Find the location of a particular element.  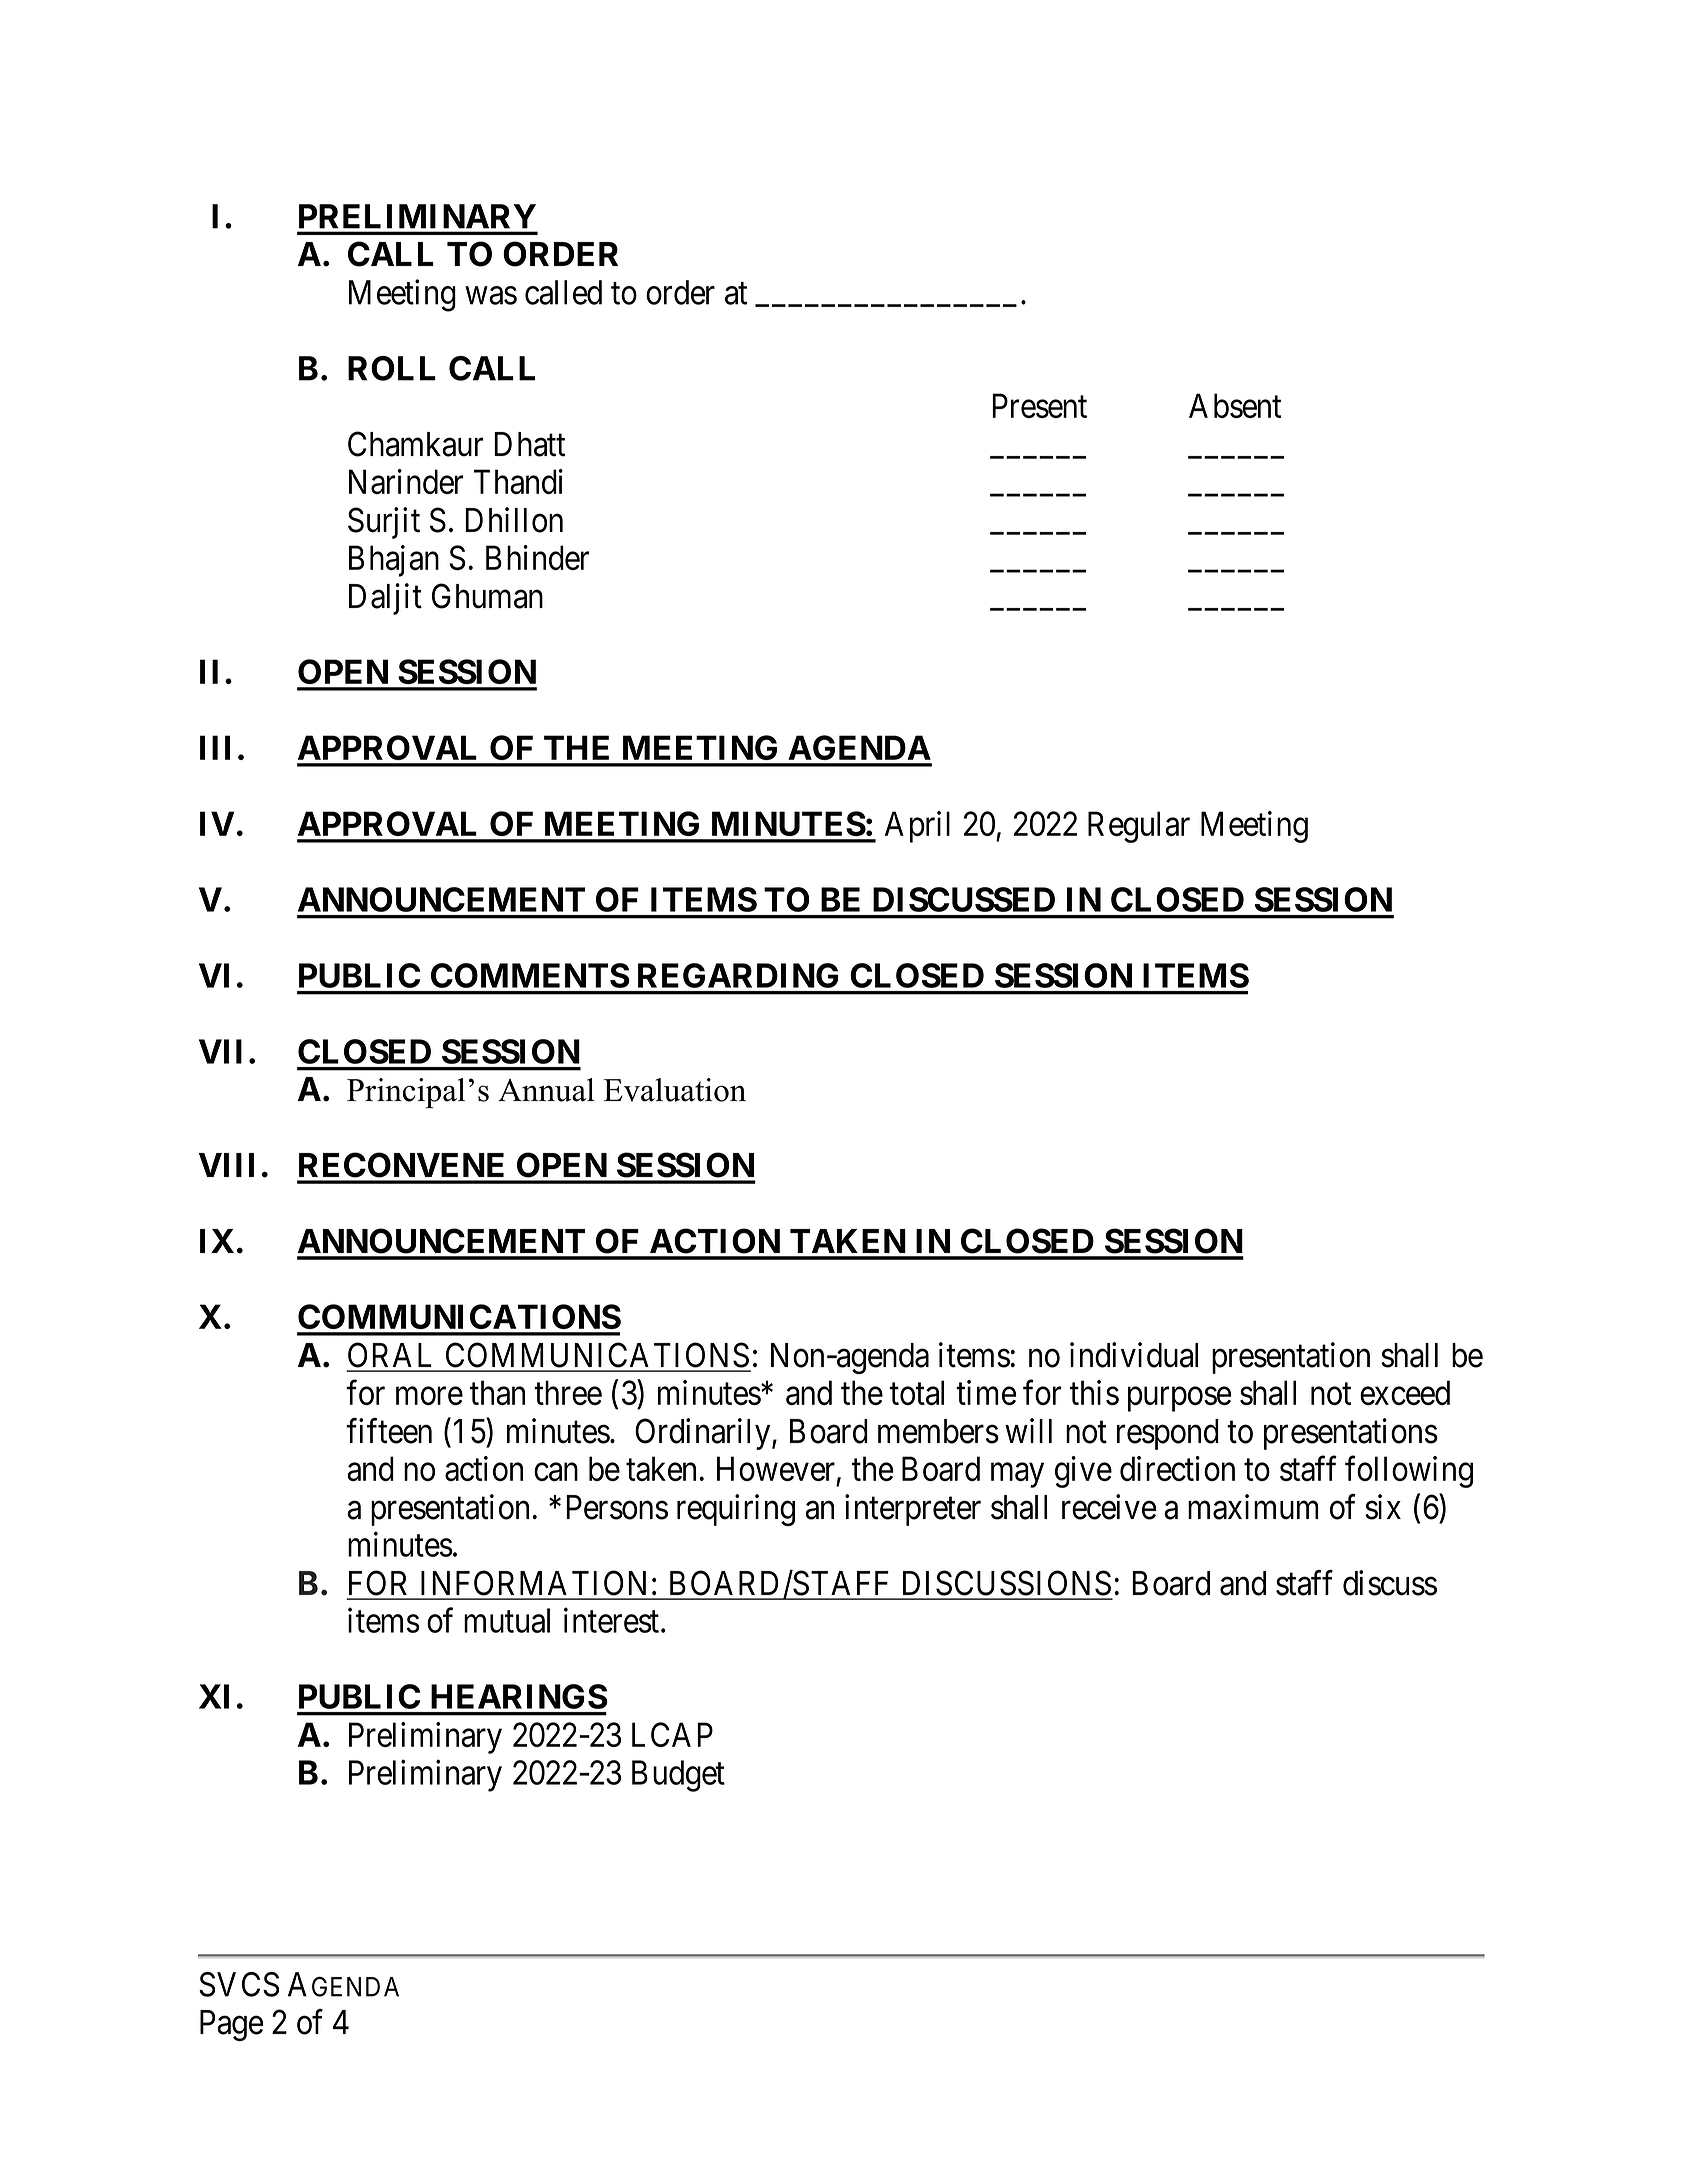

Regular is located at coordinates (1139, 827).
